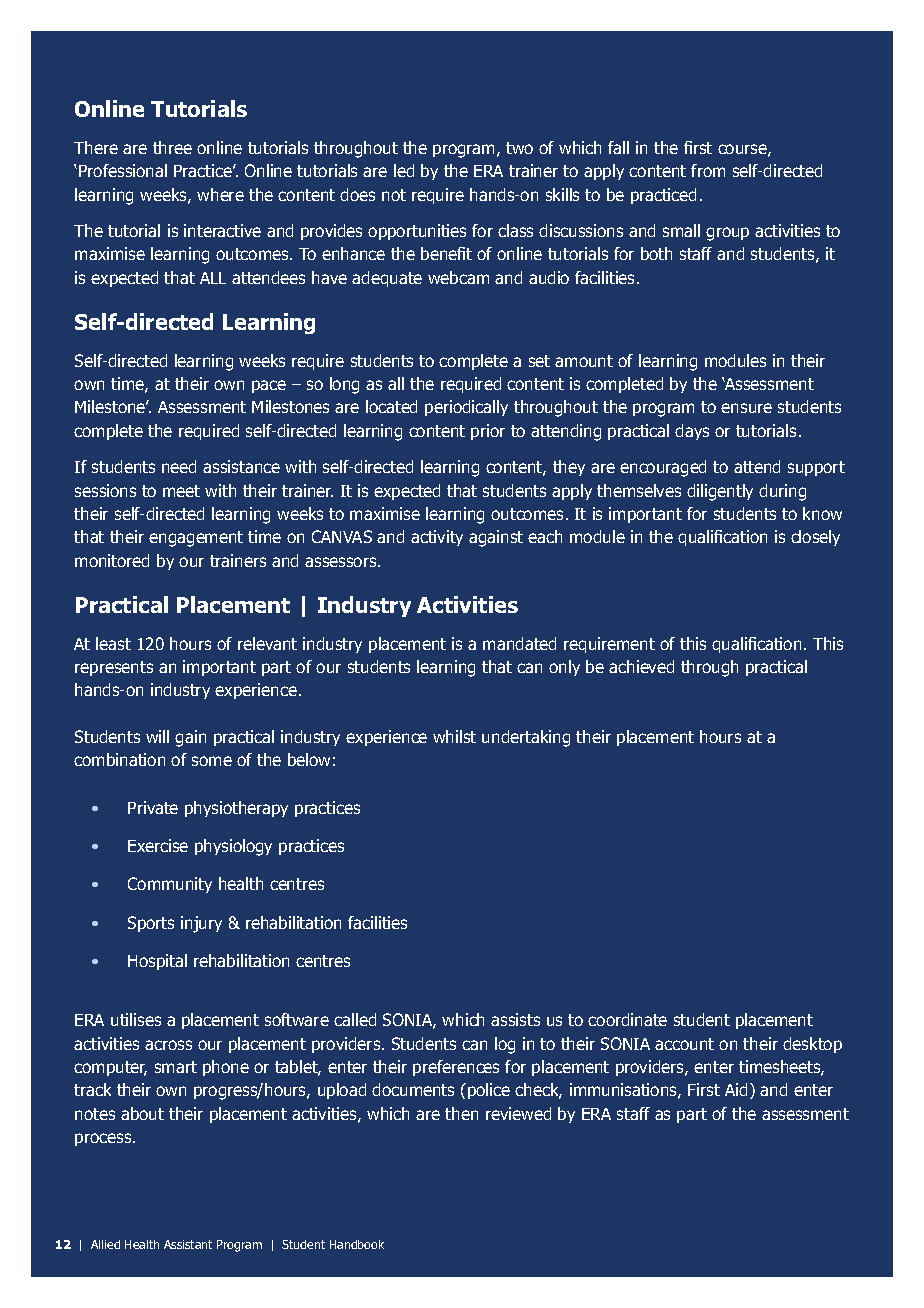 The width and height of the image is (924, 1308). What do you see at coordinates (736, 1089) in the image?
I see `Aid` at bounding box center [736, 1089].
